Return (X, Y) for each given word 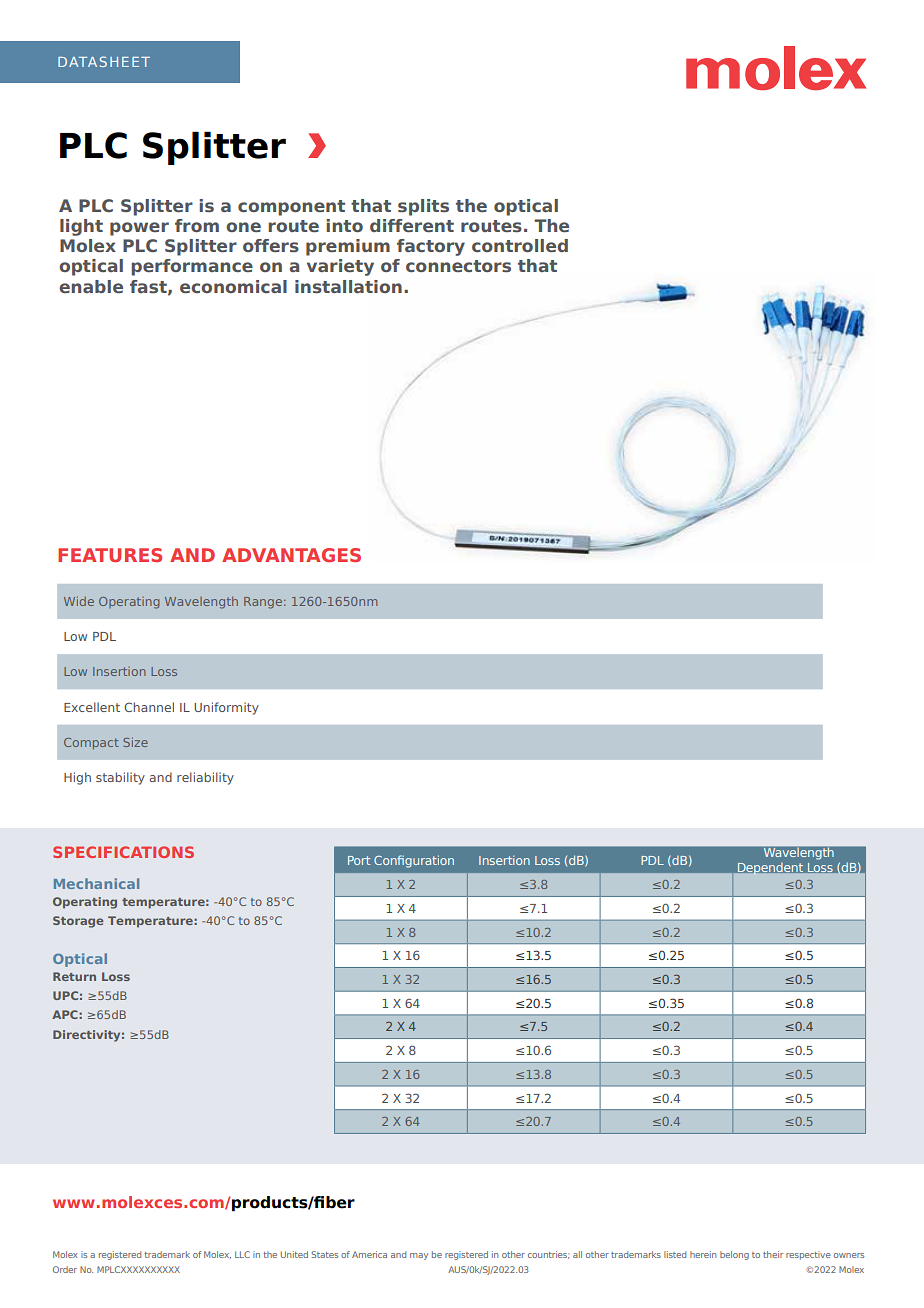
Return (74, 976)
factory (431, 247)
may (419, 1256)
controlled (520, 245)
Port (359, 860)
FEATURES (110, 555)
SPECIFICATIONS (123, 852)
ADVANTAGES (291, 555)
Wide (79, 601)
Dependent (770, 869)
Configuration (414, 861)
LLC (242, 1254)
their (773, 1254)
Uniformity (226, 708)
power (139, 229)
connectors (458, 266)
